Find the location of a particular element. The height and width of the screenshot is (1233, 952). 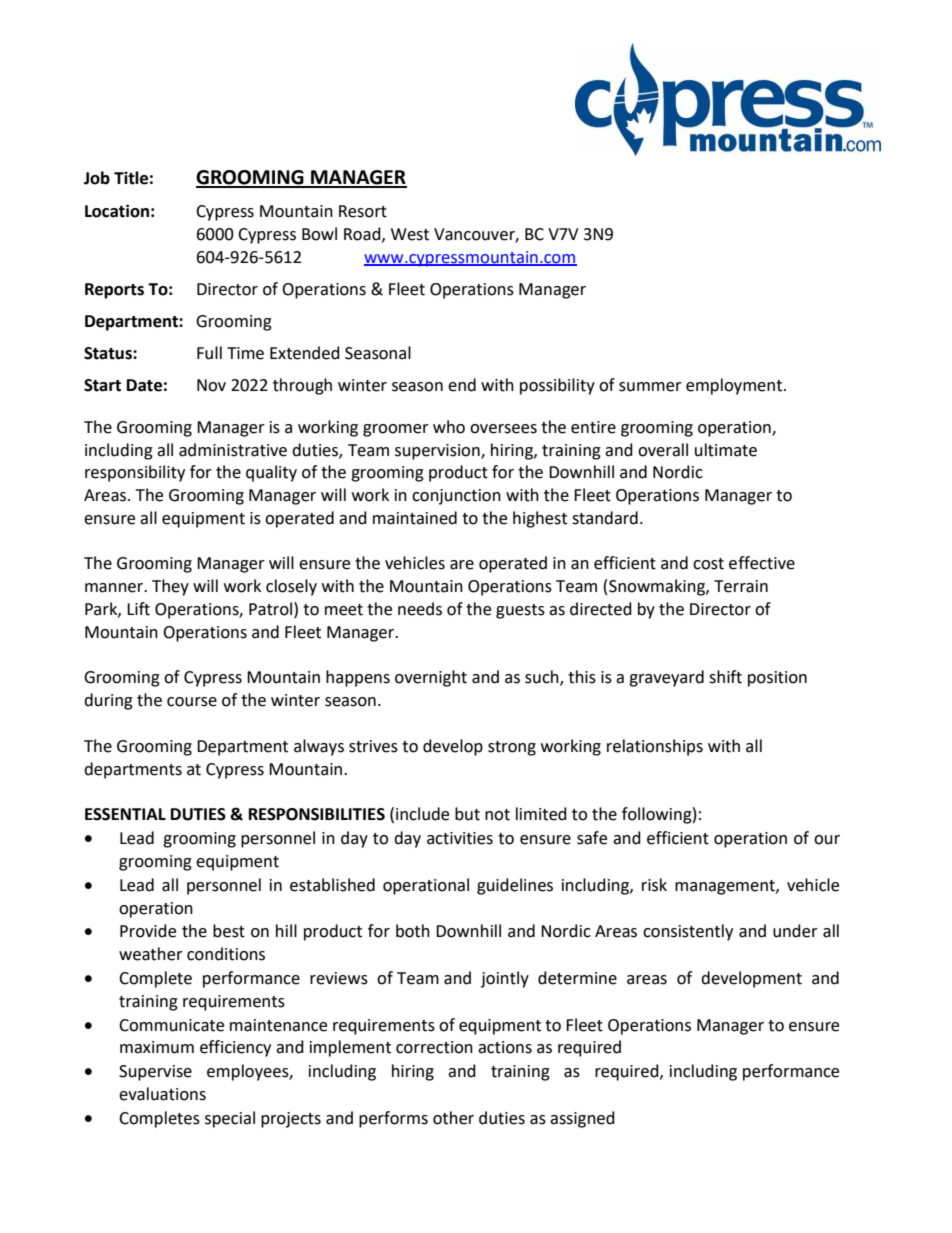

overnight is located at coordinates (431, 678).
